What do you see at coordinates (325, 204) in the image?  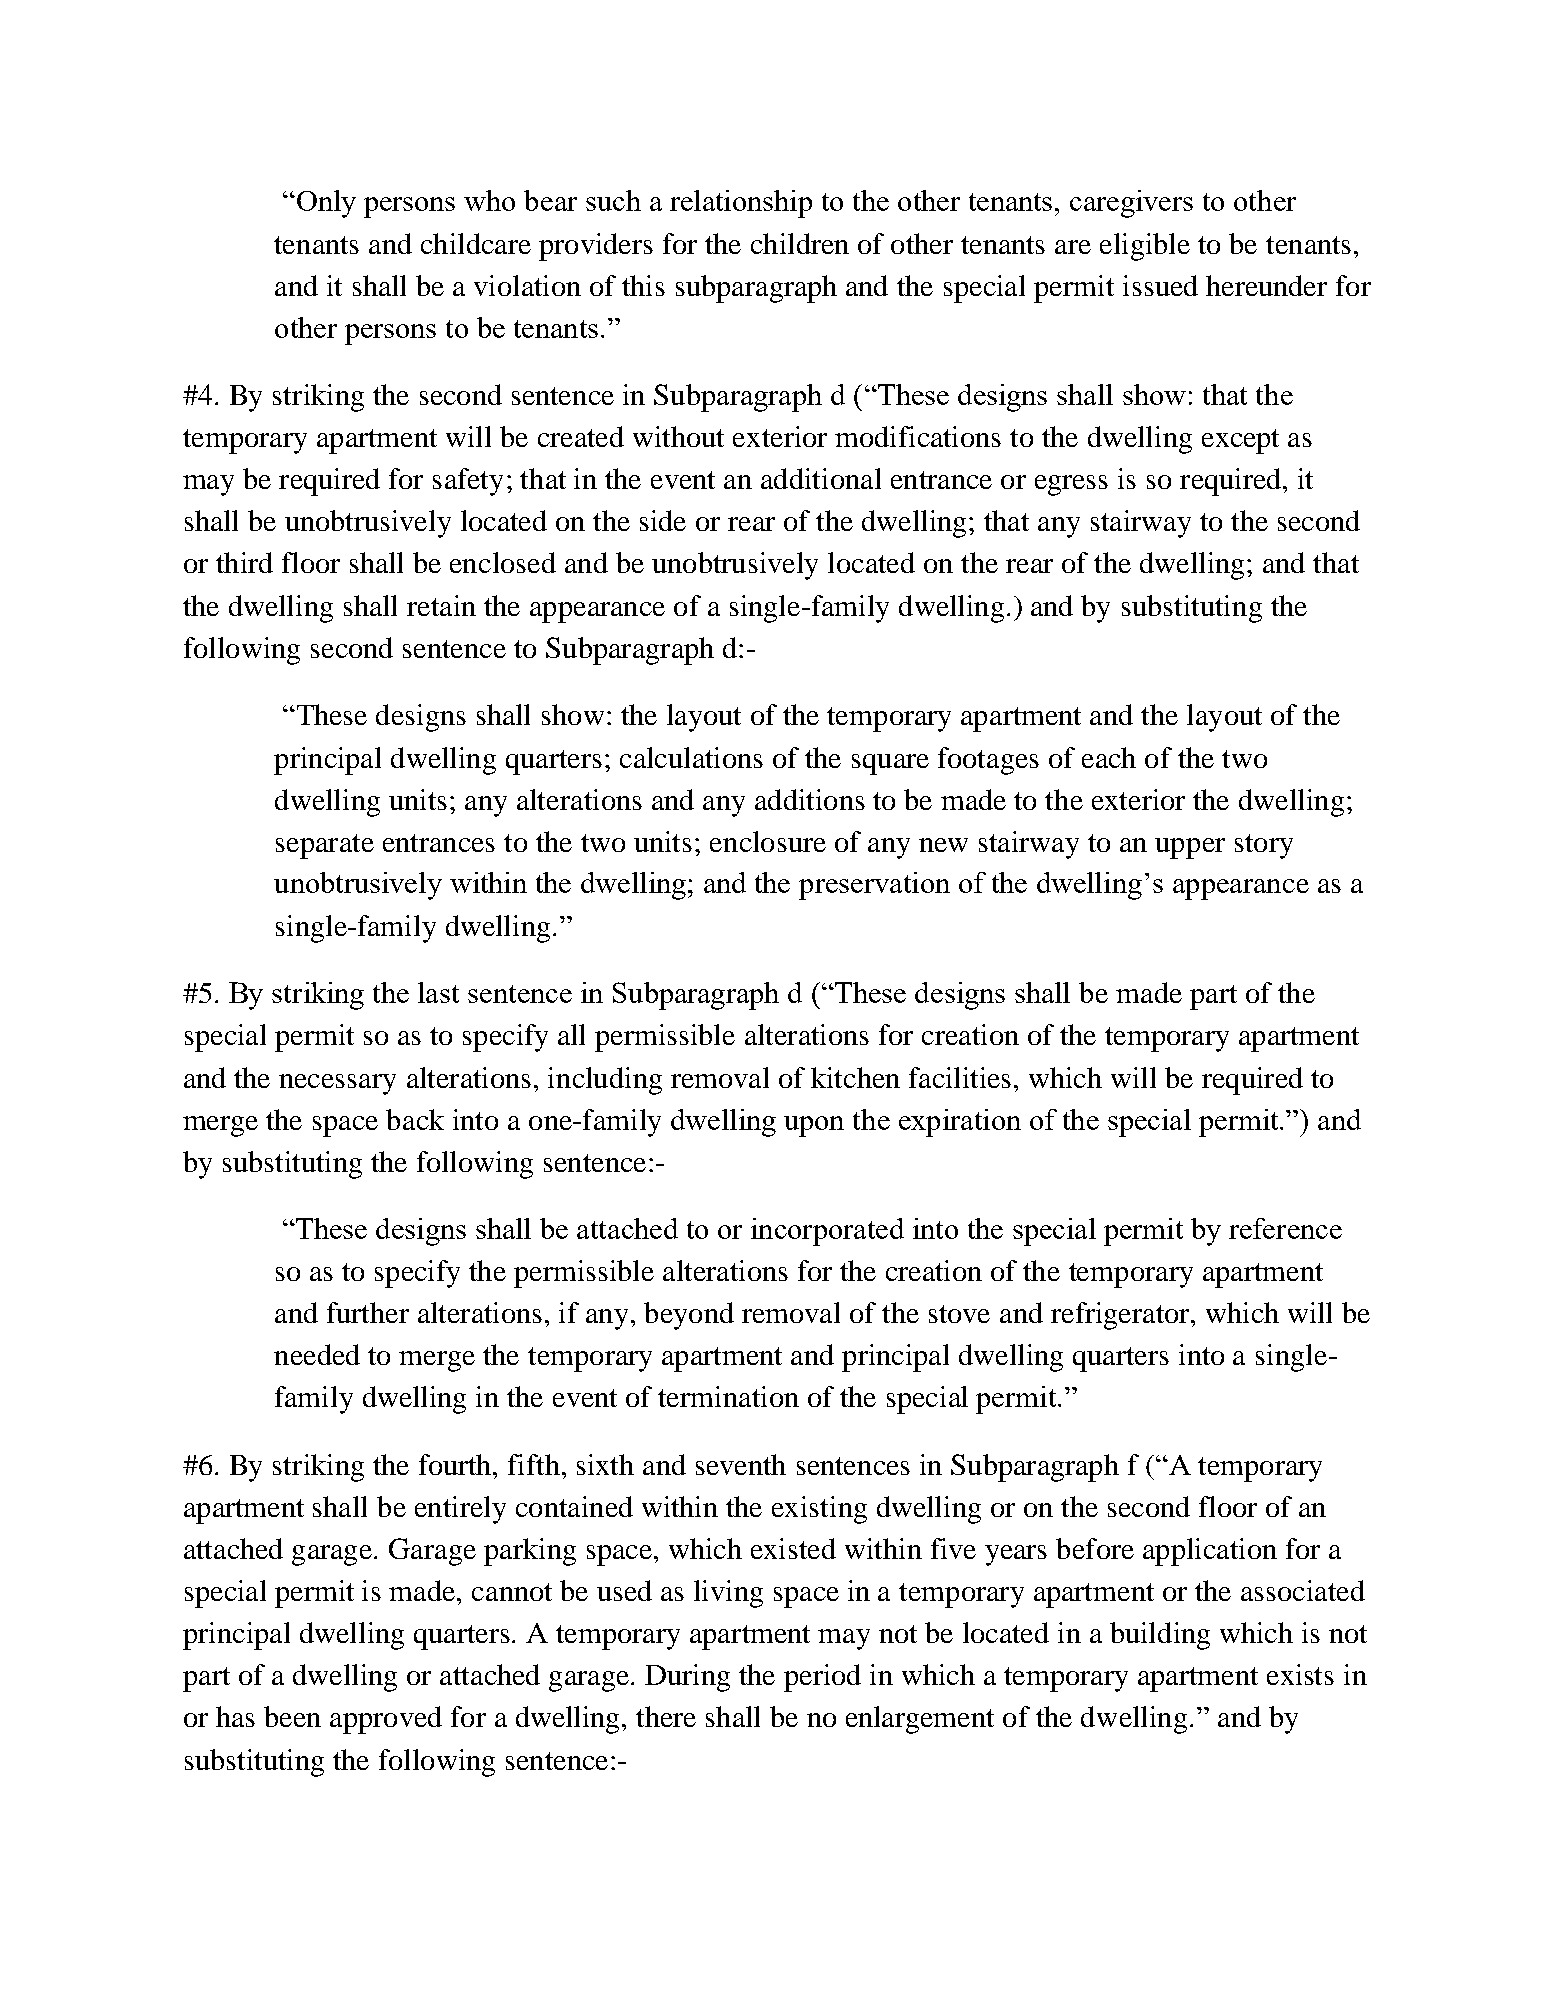 I see `Only` at bounding box center [325, 204].
